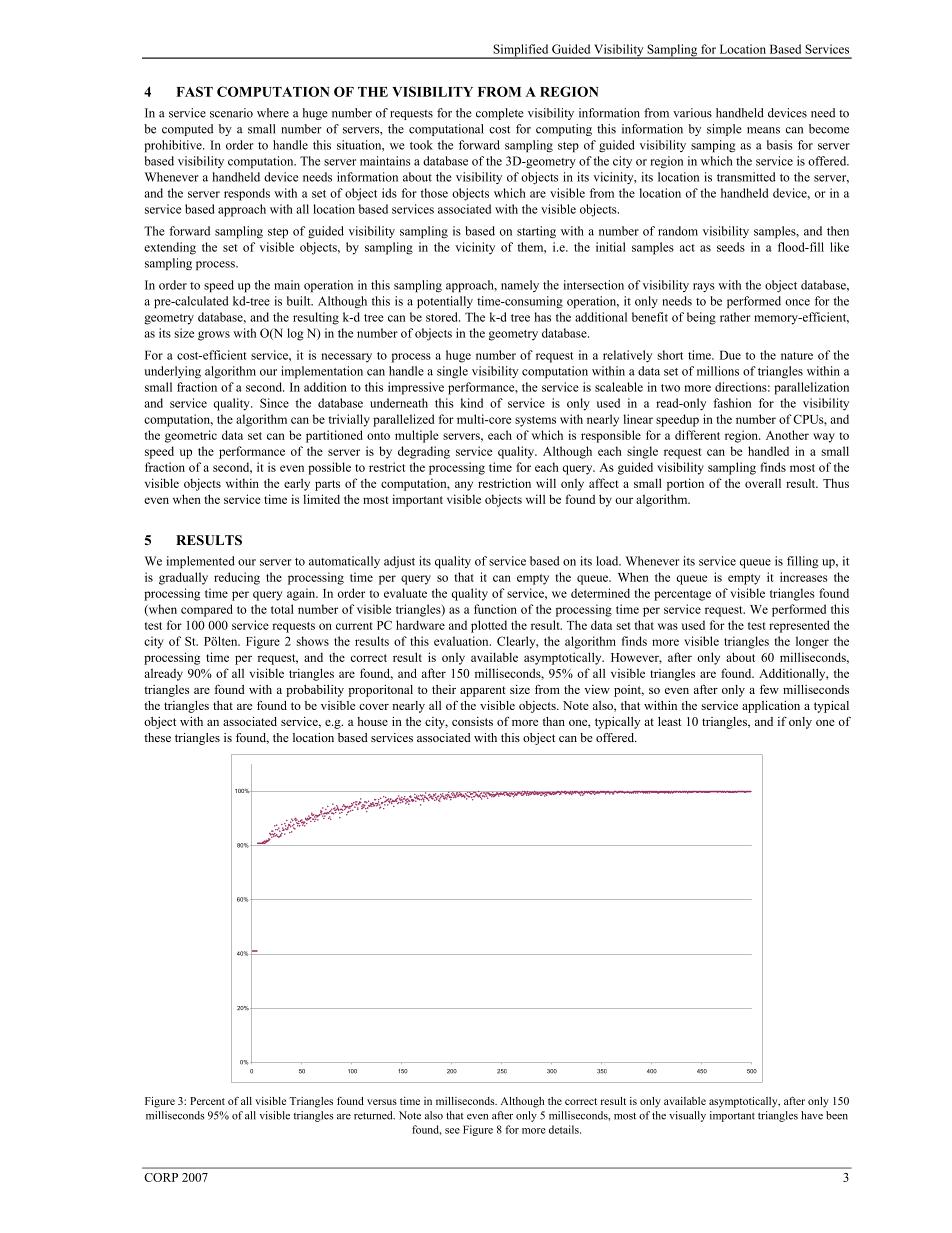  Describe the element at coordinates (771, 706) in the image. I see `application` at that location.
